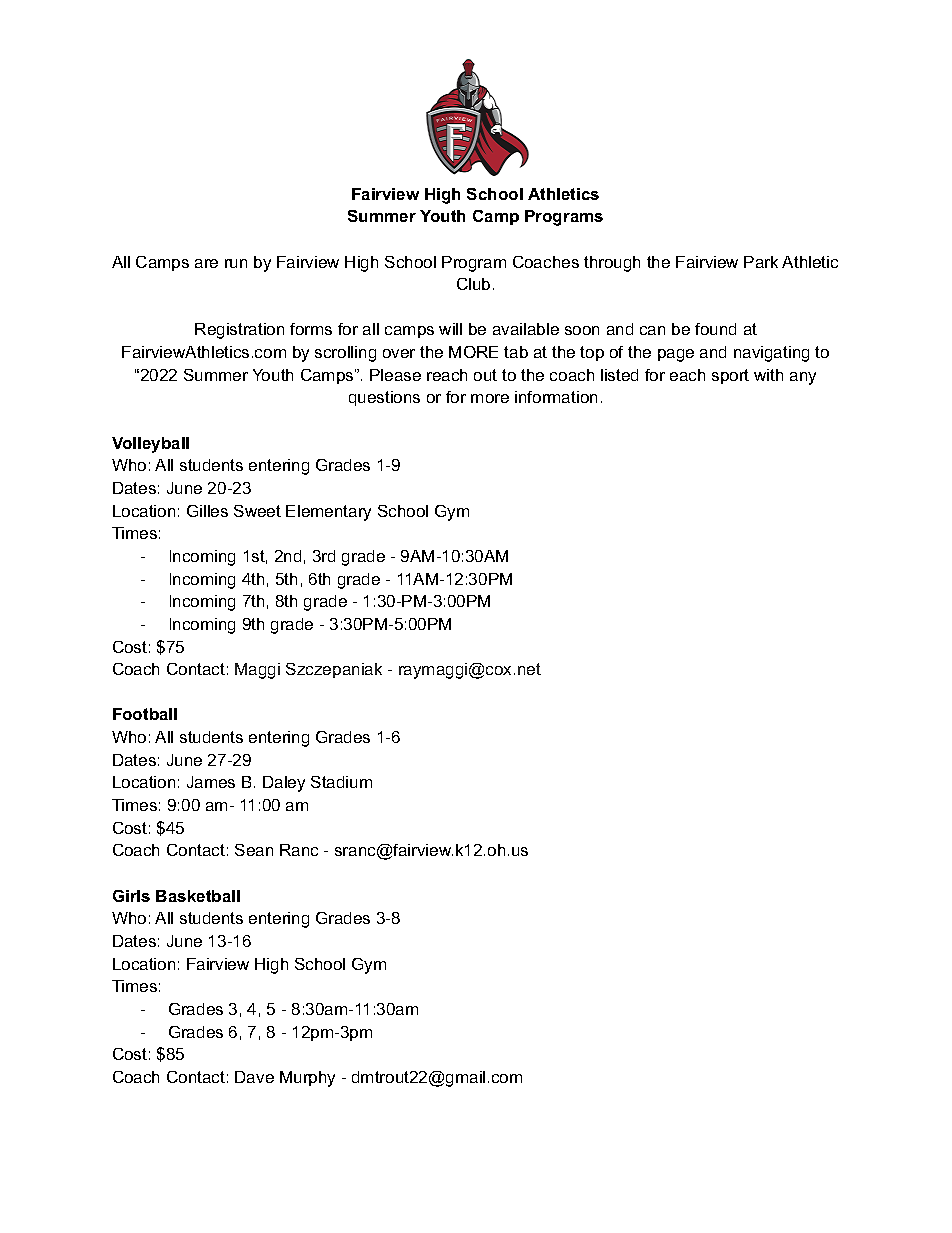 The image size is (952, 1233). Describe the element at coordinates (206, 263) in the screenshot. I see `are` at that location.
